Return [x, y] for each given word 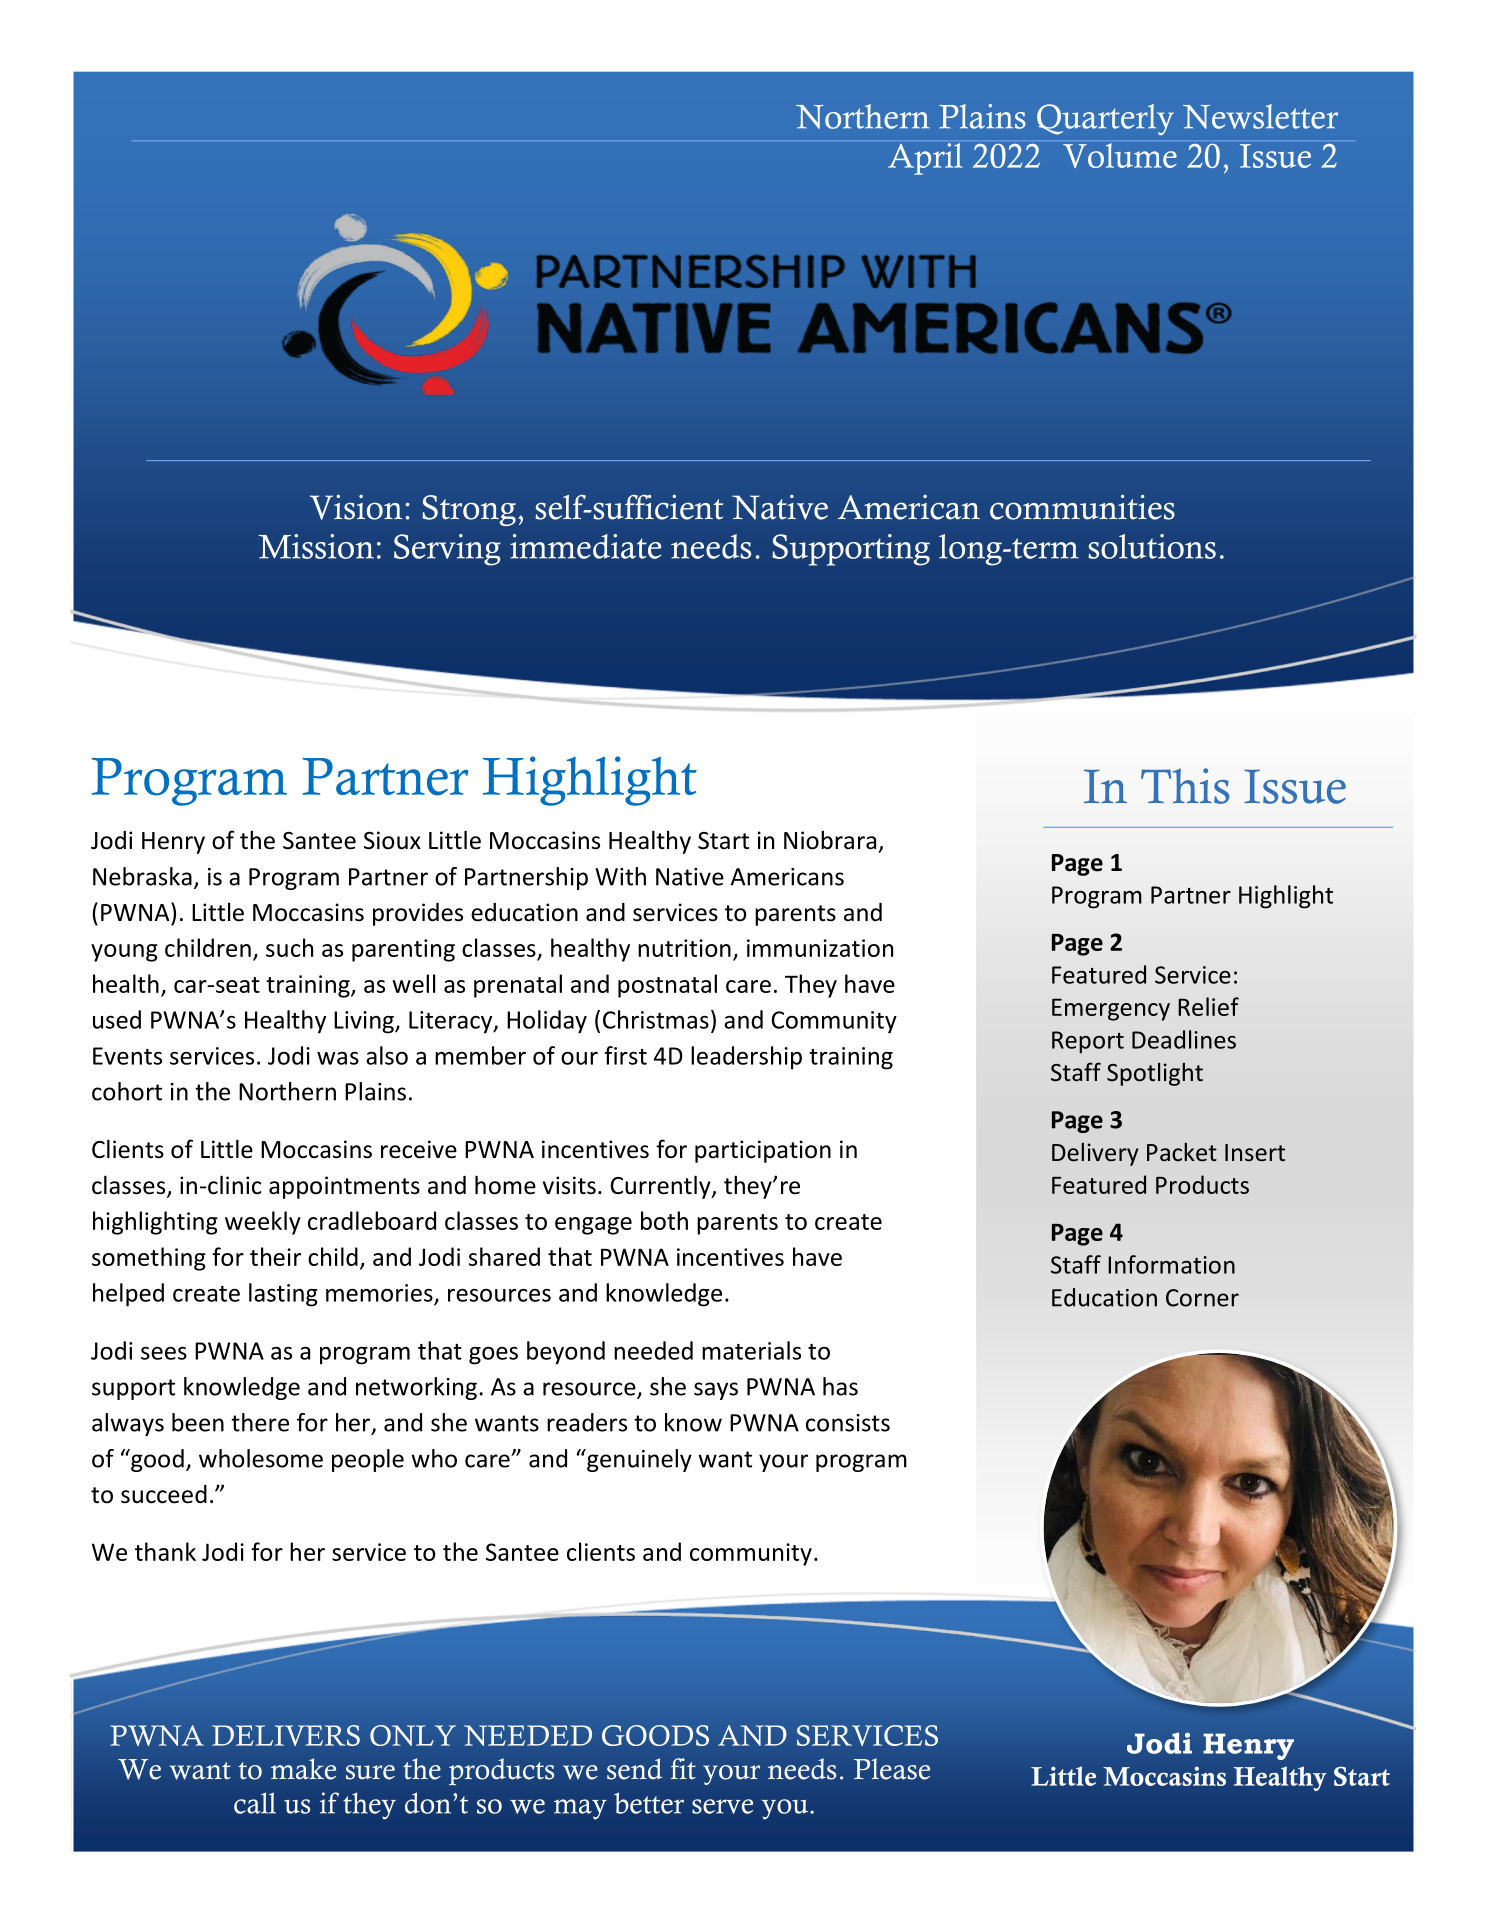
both [664, 1220]
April [925, 159]
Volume [1120, 155]
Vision [356, 507]
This [1185, 786]
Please [892, 1769]
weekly [263, 1223]
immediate [586, 546]
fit [683, 1769]
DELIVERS [286, 1735]
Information [1171, 1264]
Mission [316, 546]
